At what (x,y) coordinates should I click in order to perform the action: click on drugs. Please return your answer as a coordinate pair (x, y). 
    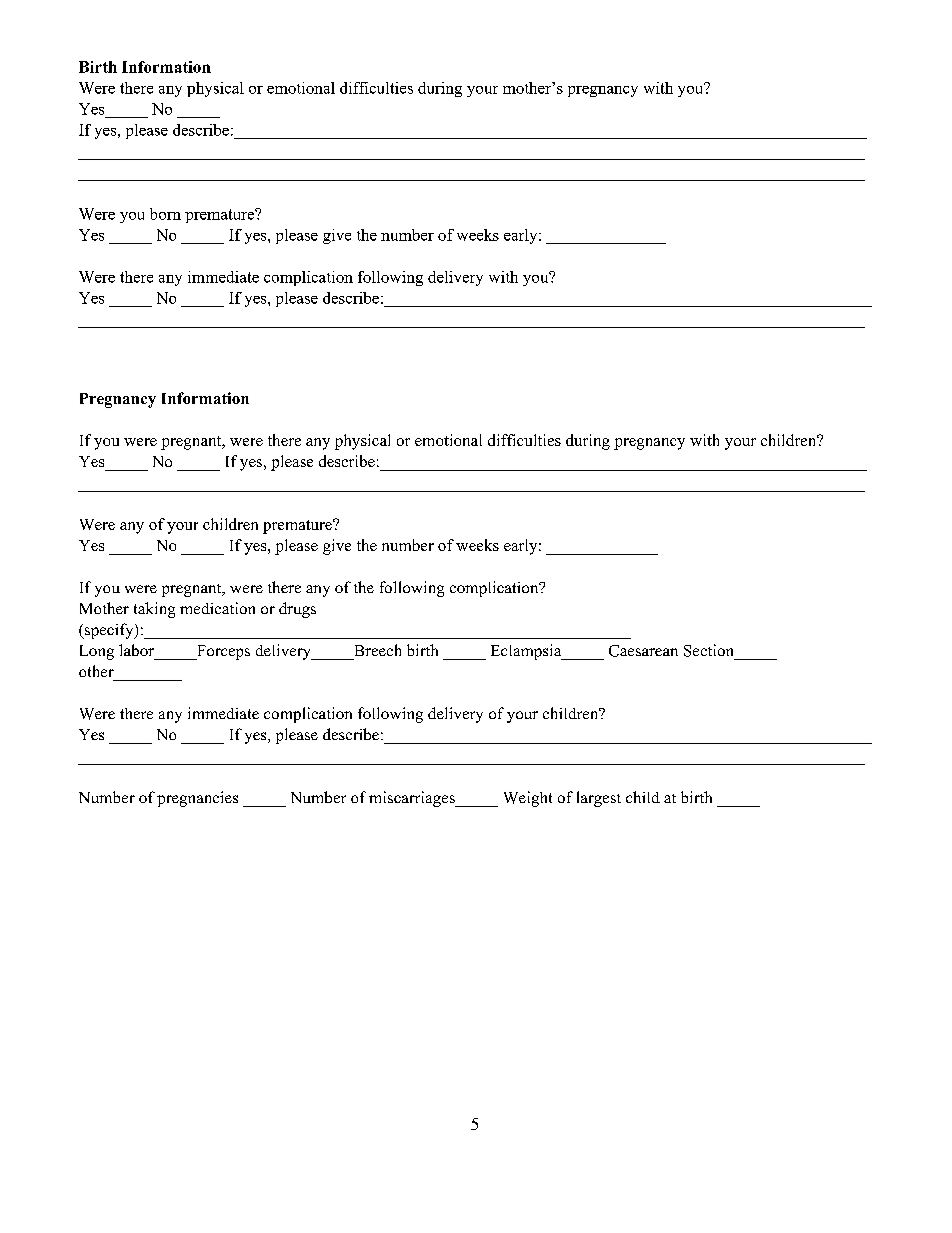
    Looking at the image, I should click on (297, 610).
